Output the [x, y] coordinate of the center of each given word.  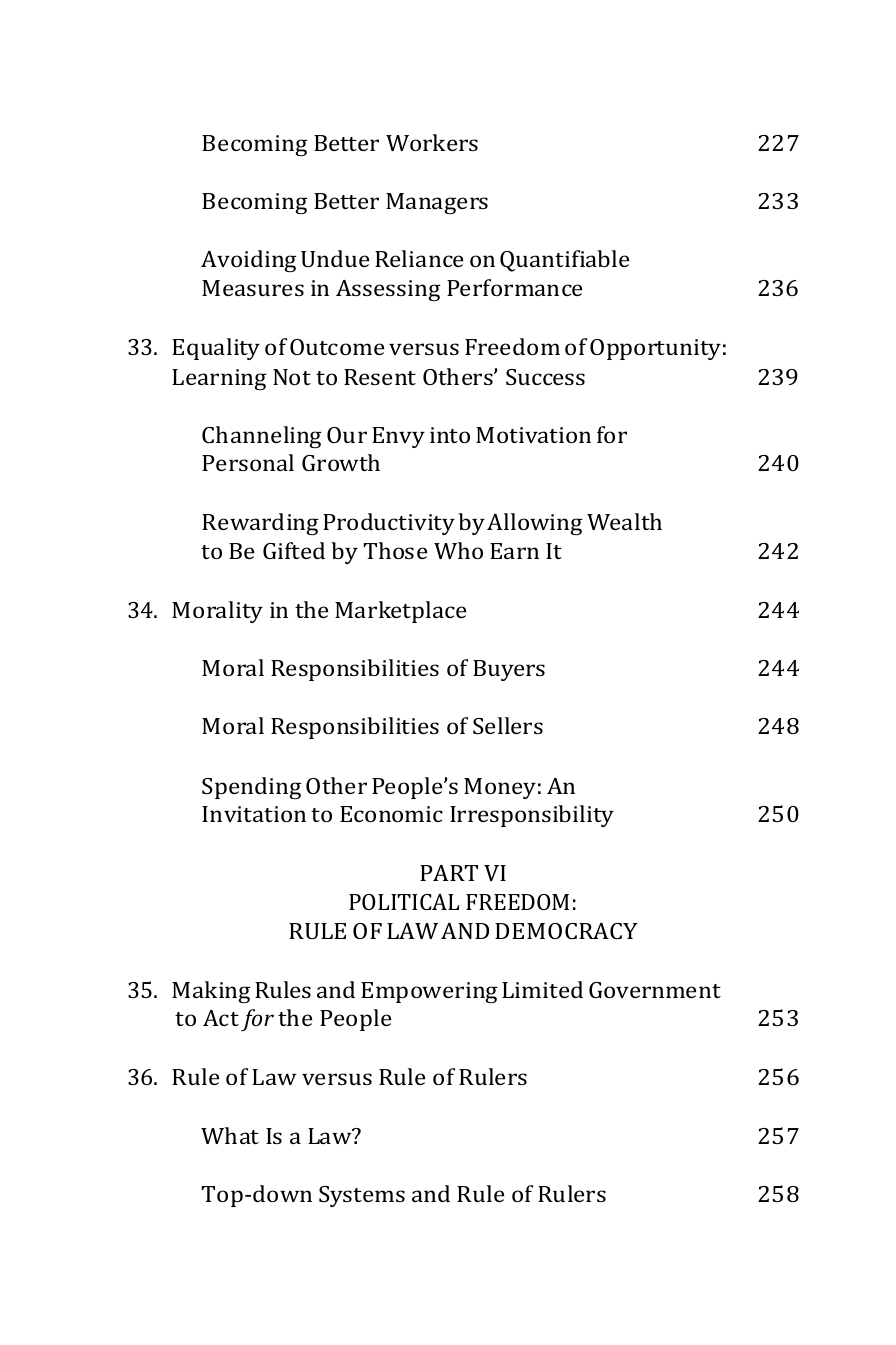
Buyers [509, 670]
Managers [437, 204]
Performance [514, 287]
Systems [362, 1196]
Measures [253, 288]
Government [655, 990]
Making [211, 992]
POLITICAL [404, 902]
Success [545, 377]
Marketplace [400, 612]
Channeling [261, 437]
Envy [398, 437]
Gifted [294, 550]
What [230, 1135]
